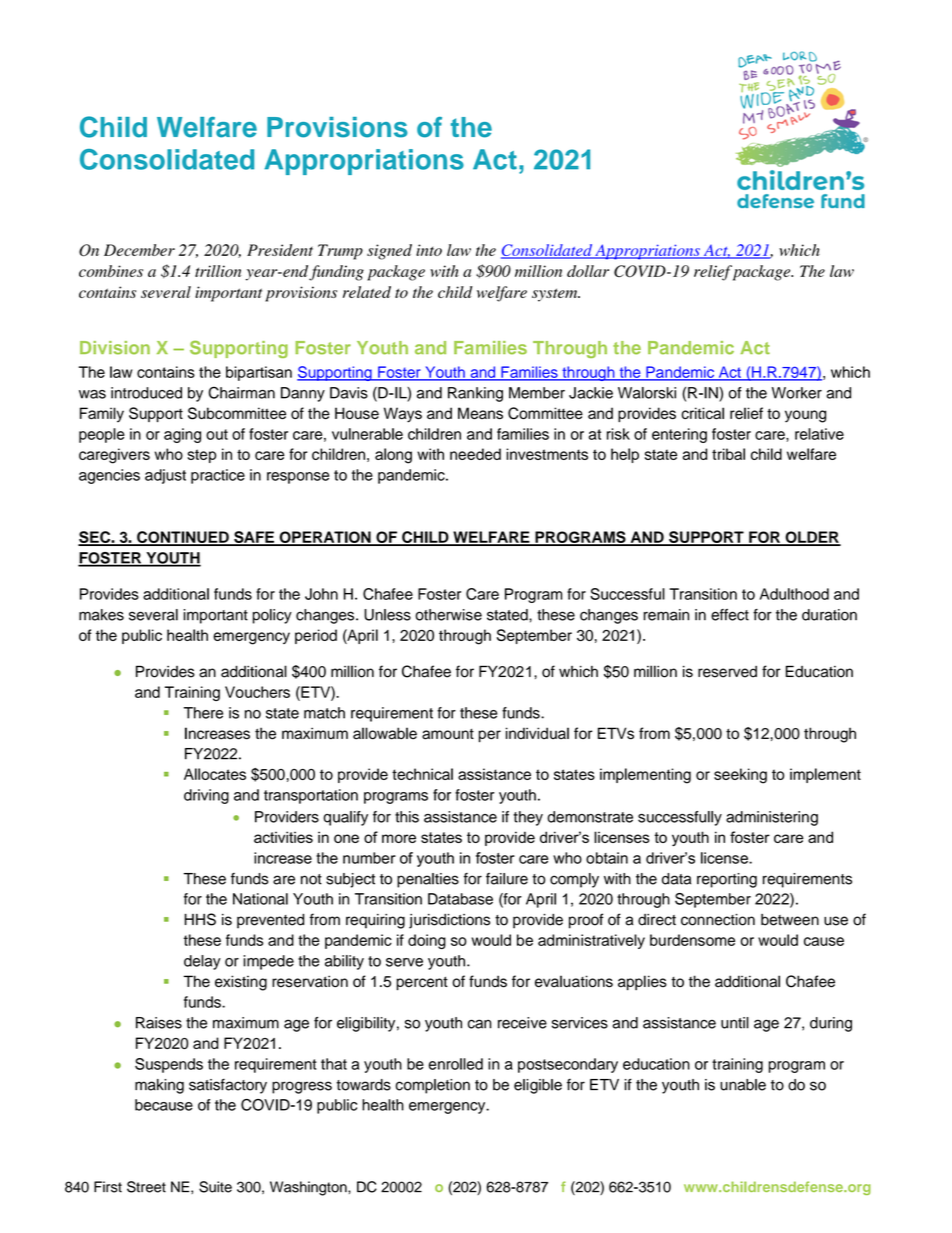 Image resolution: width=952 pixels, height=1233 pixels. I want to click on completion, so click(433, 1086).
